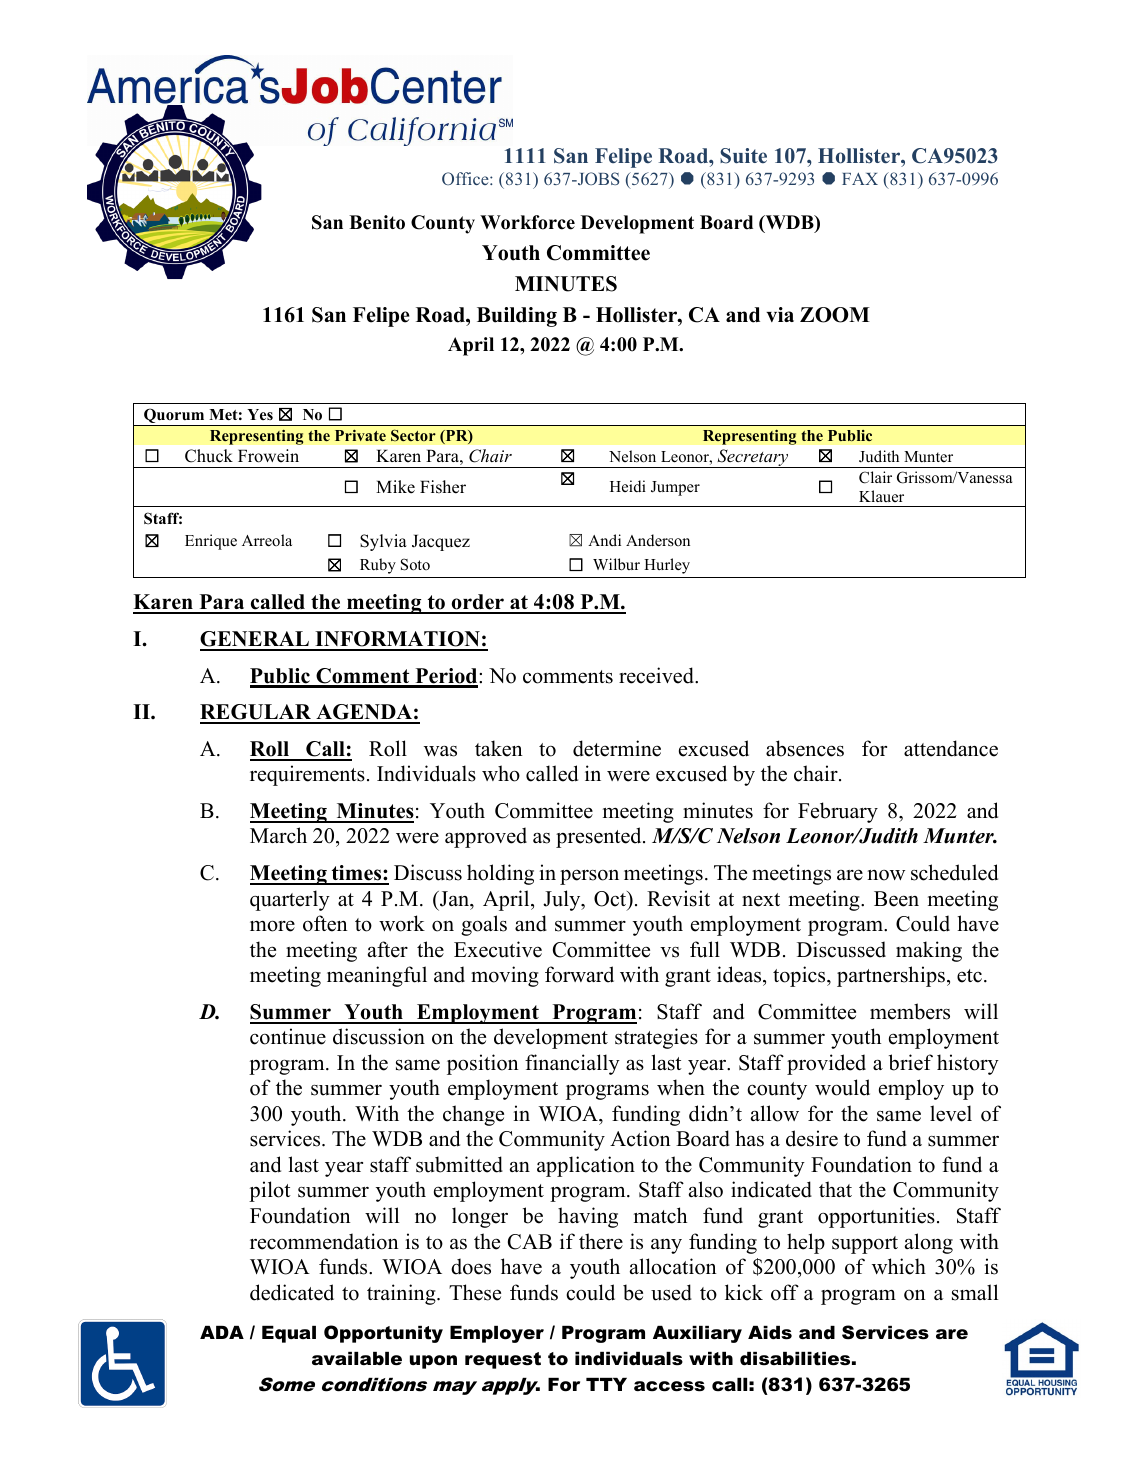 The height and width of the image is (1465, 1132). What do you see at coordinates (211, 542) in the image?
I see `Enrique` at bounding box center [211, 542].
